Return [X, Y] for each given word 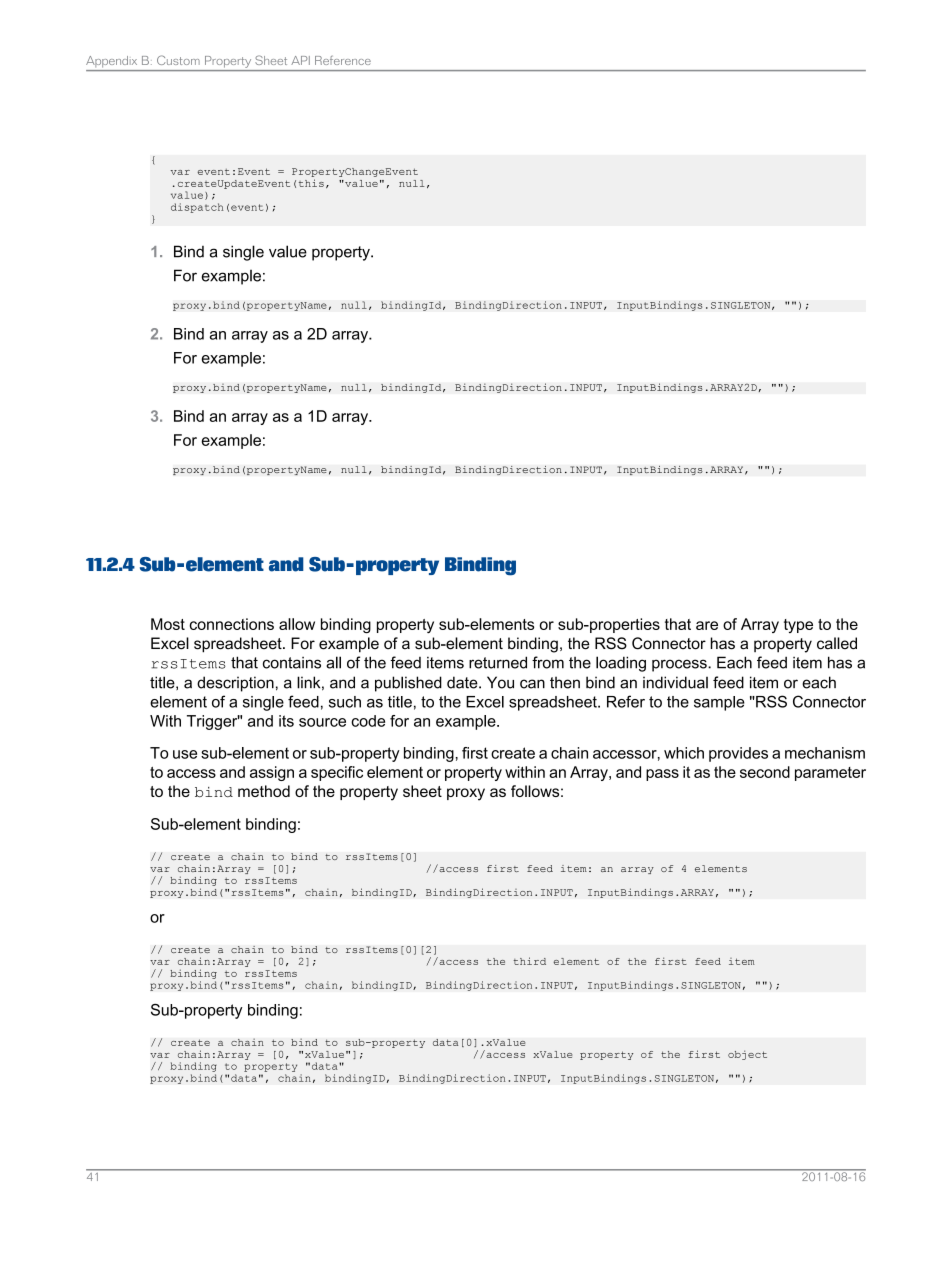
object [747, 1055]
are [707, 625]
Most [168, 624]
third [529, 961]
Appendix [111, 62]
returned [498, 662]
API [300, 60]
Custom [178, 60]
